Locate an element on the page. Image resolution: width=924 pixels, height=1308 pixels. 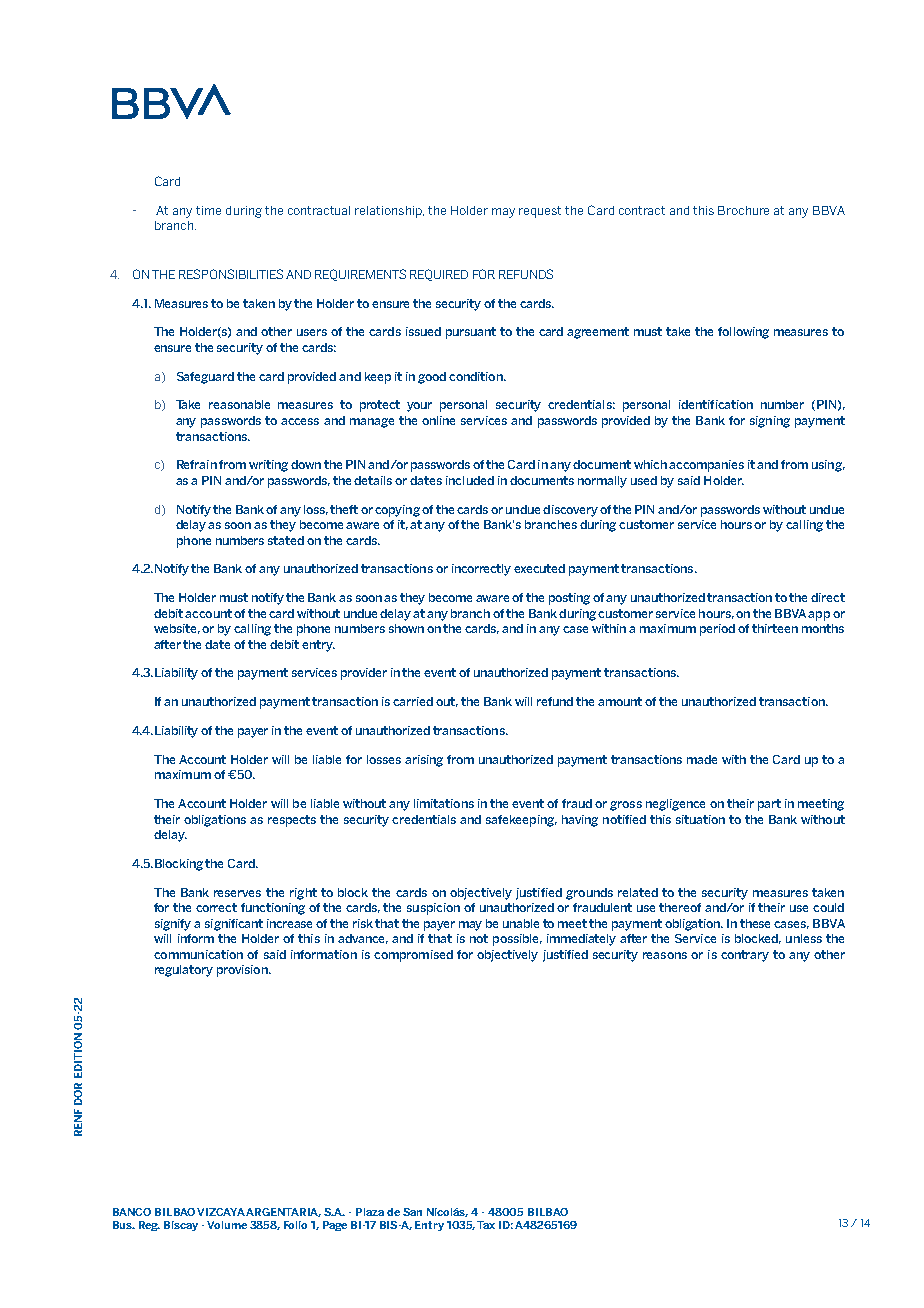
possible is located at coordinates (517, 940).
